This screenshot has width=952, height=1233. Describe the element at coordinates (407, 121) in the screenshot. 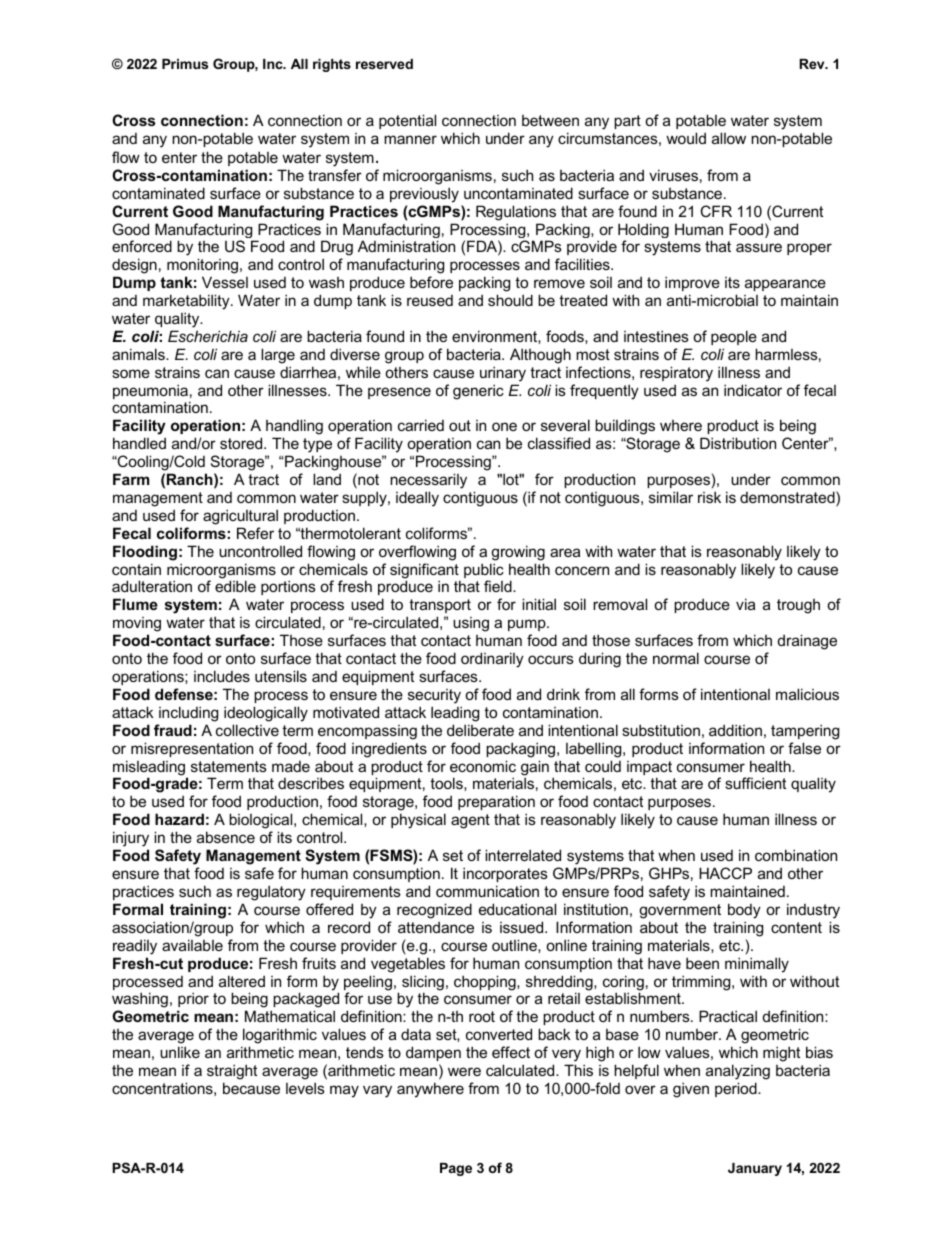

I see `potential` at that location.
